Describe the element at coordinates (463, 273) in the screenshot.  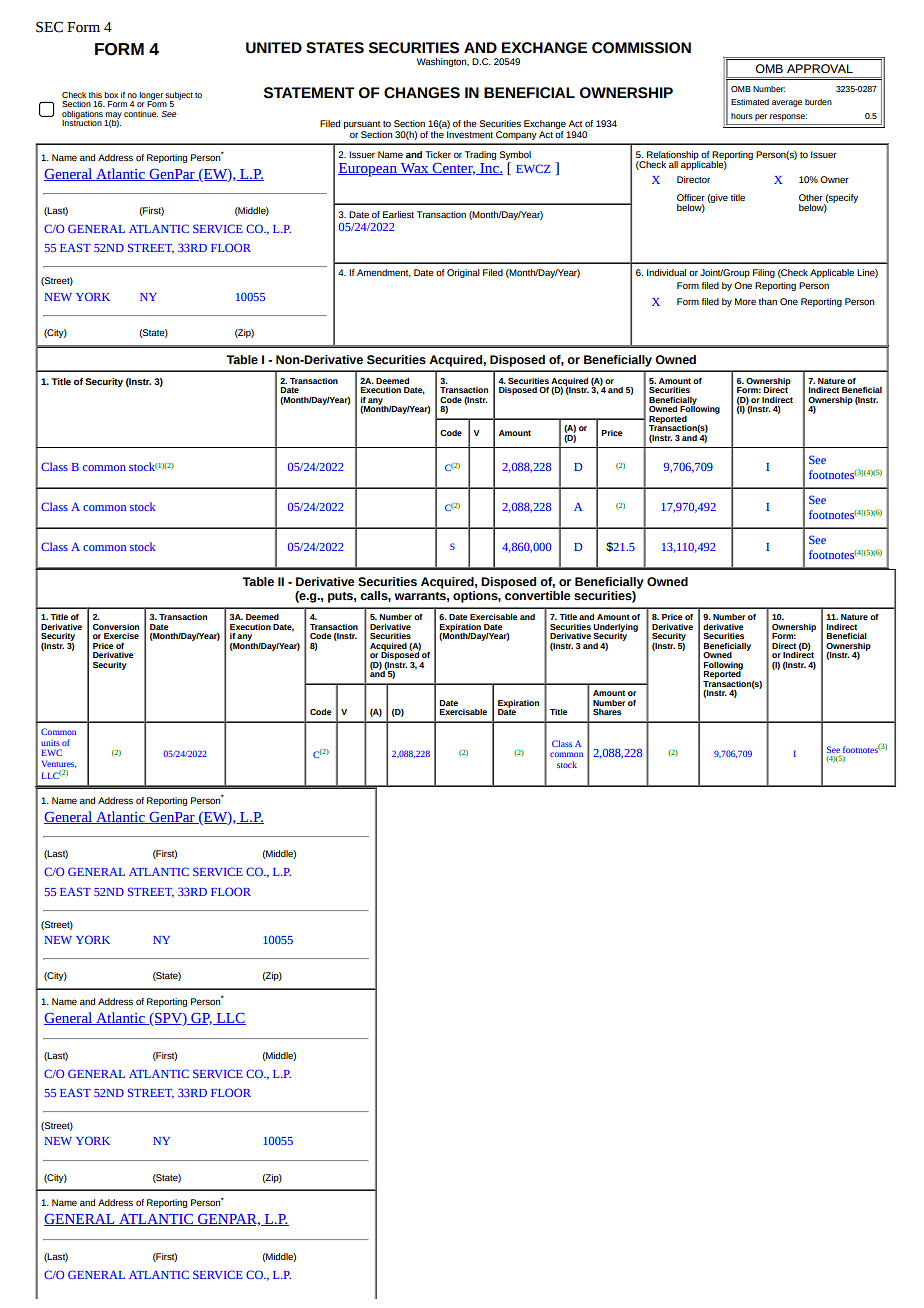
I see `Original` at that location.
